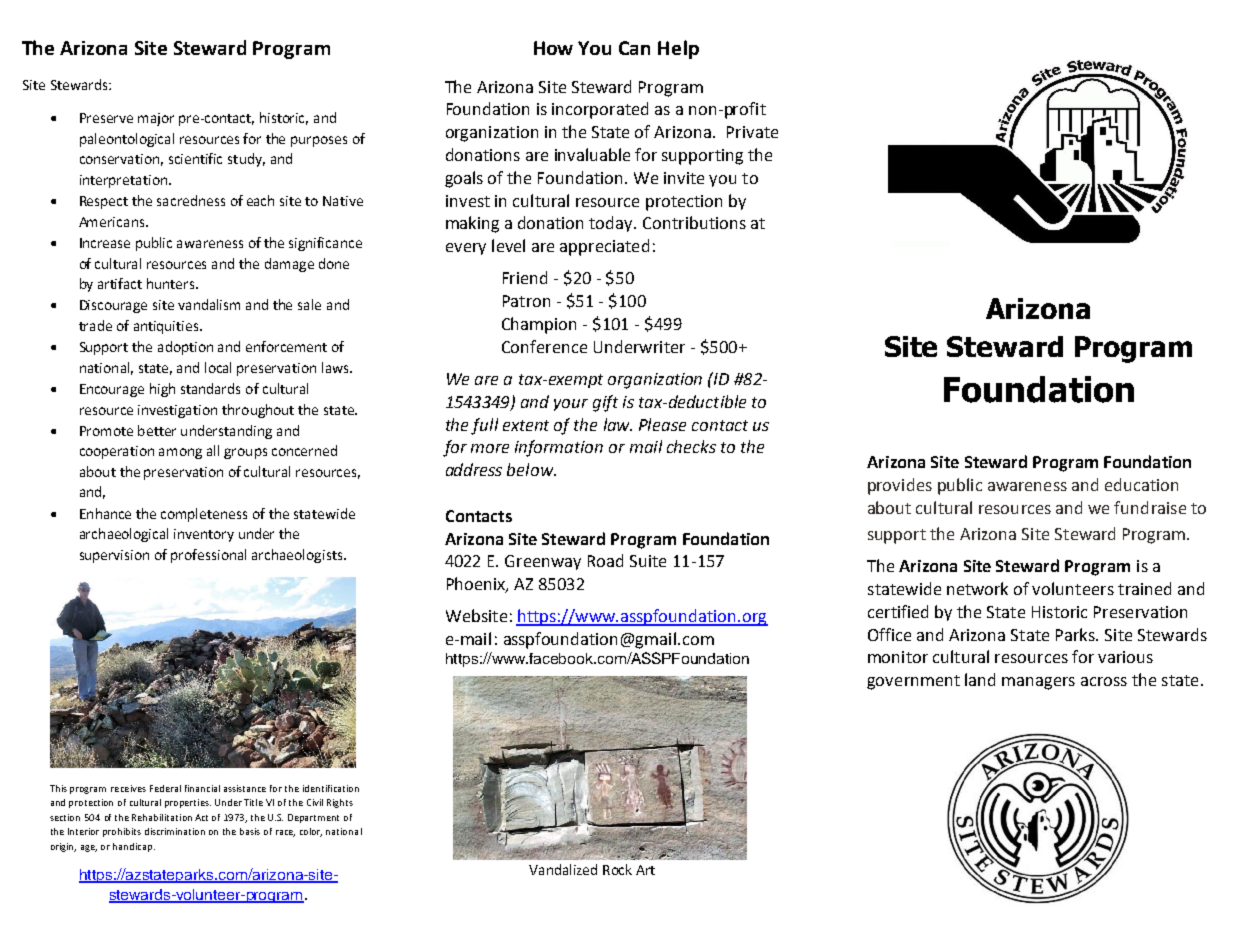  Describe the element at coordinates (605, 560) in the document. I see `Road` at that location.
